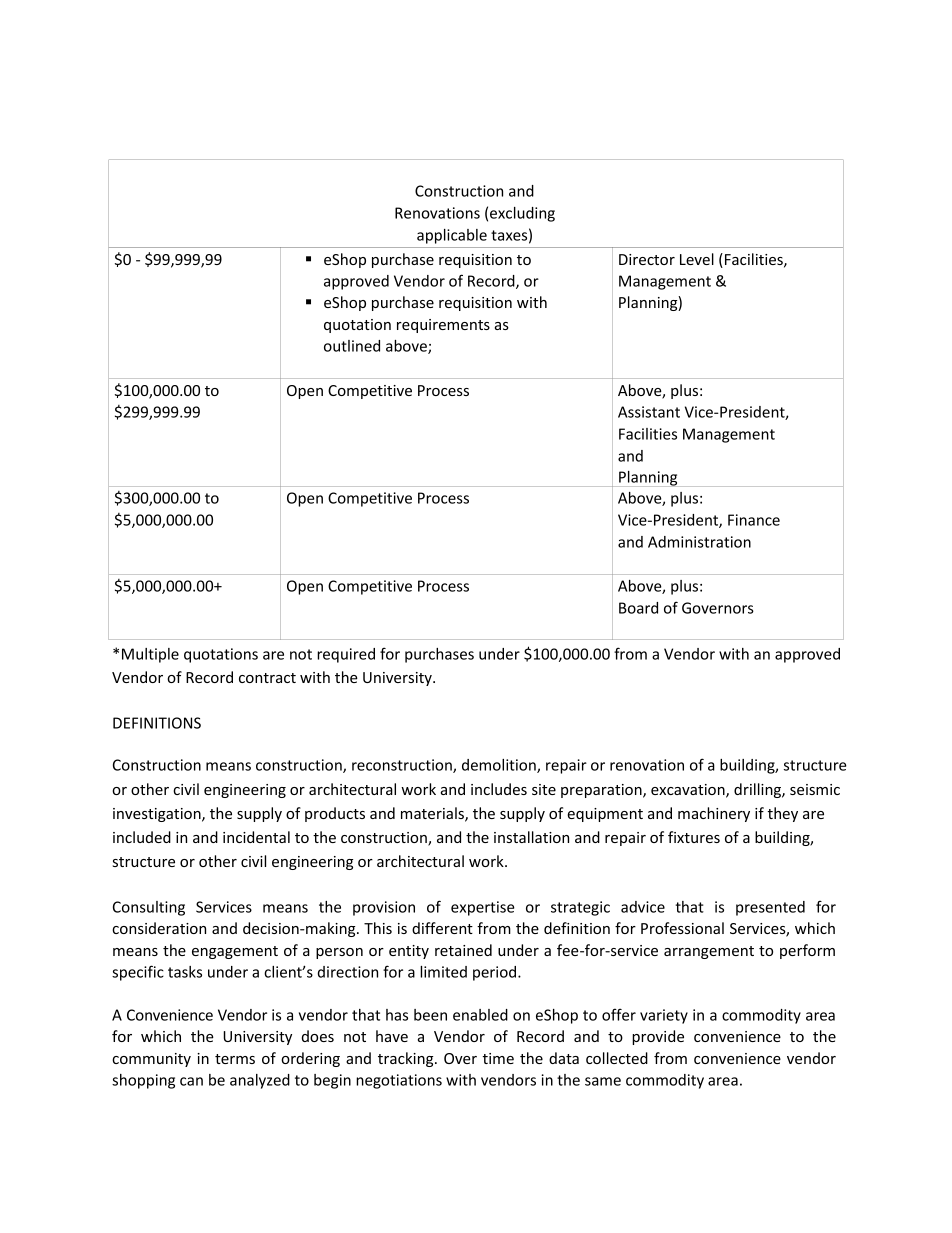 The image size is (952, 1233). I want to click on terms, so click(235, 1059).
